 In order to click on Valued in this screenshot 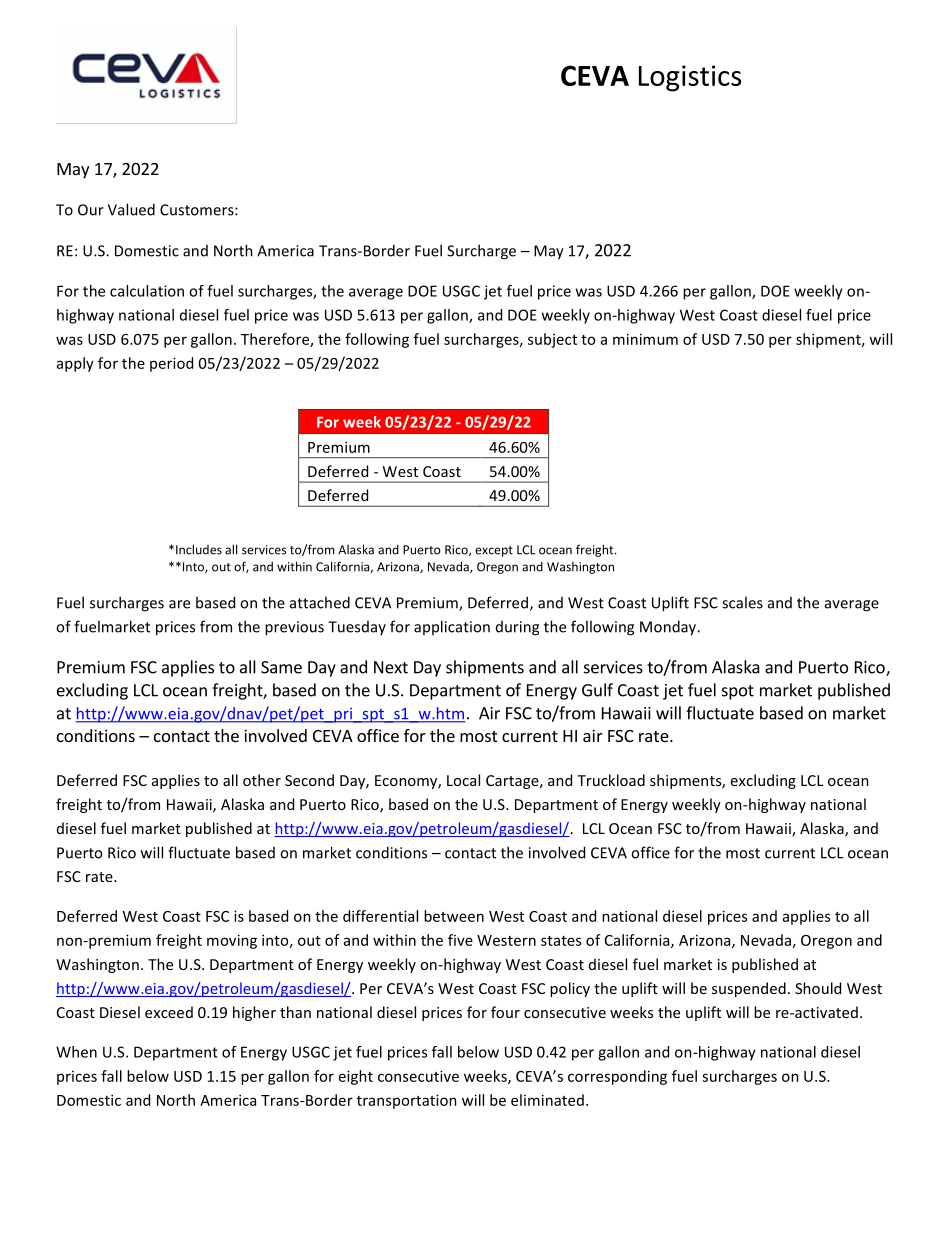, I will do `click(131, 209)`.
